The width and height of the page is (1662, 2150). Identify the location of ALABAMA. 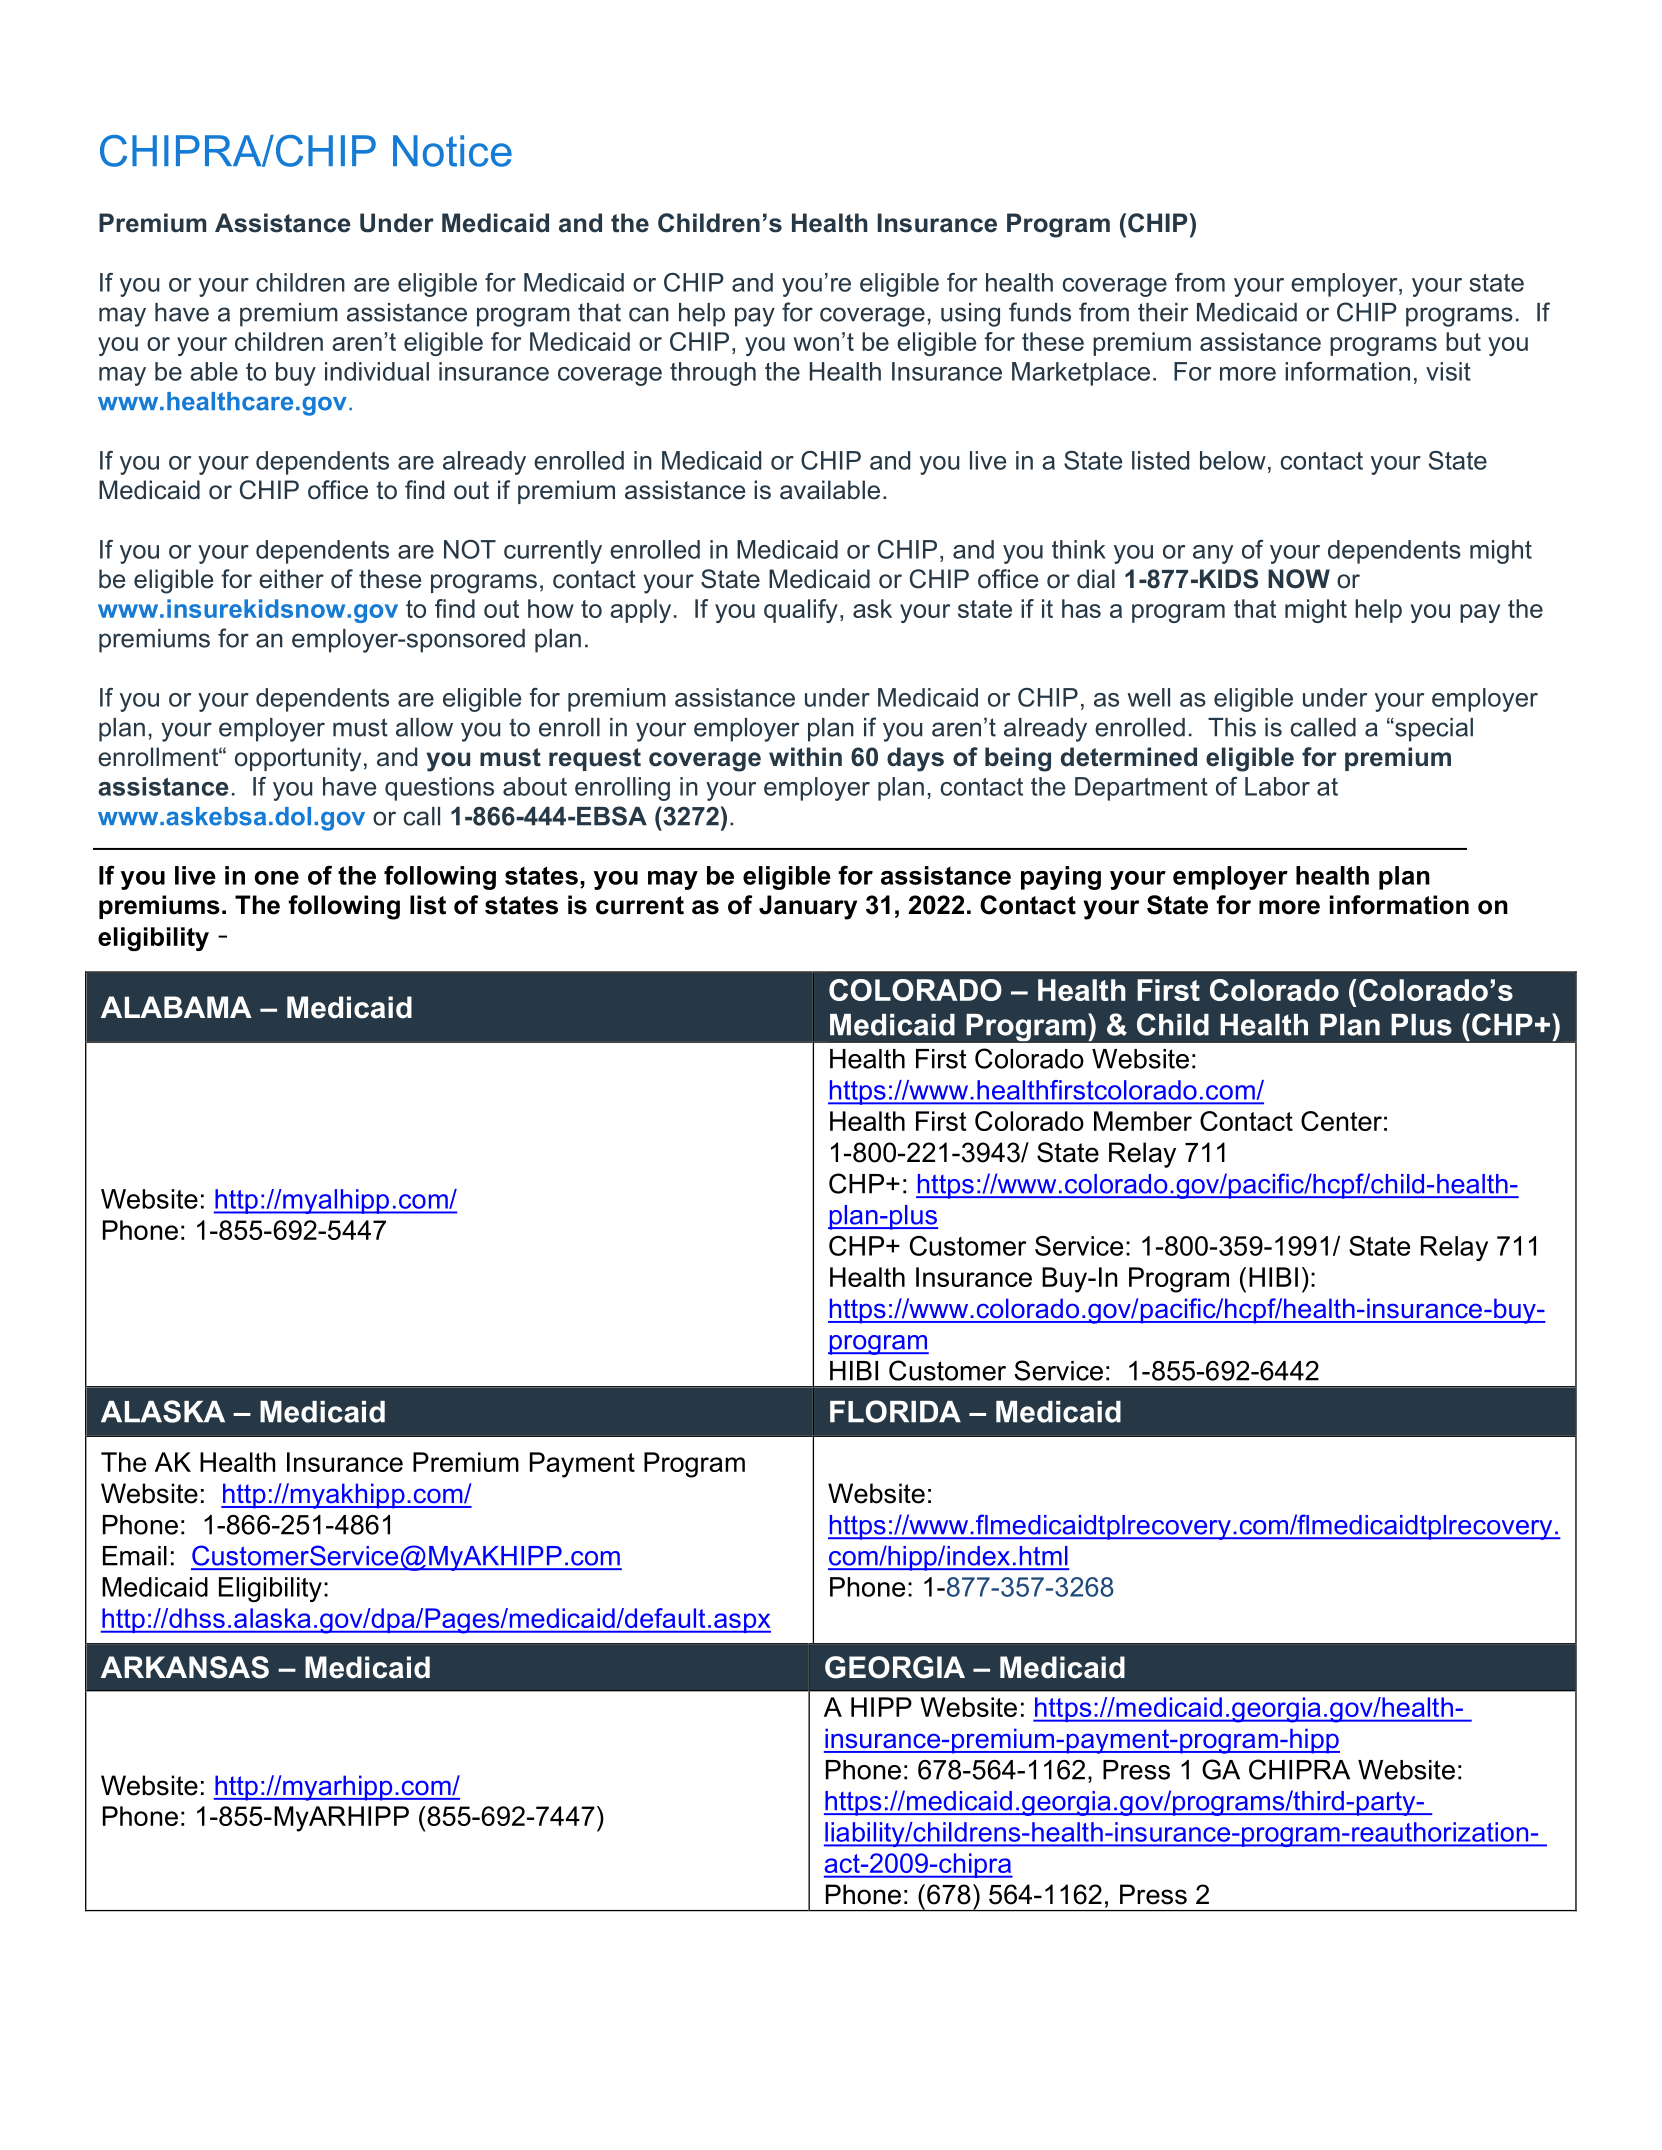
(176, 1007).
